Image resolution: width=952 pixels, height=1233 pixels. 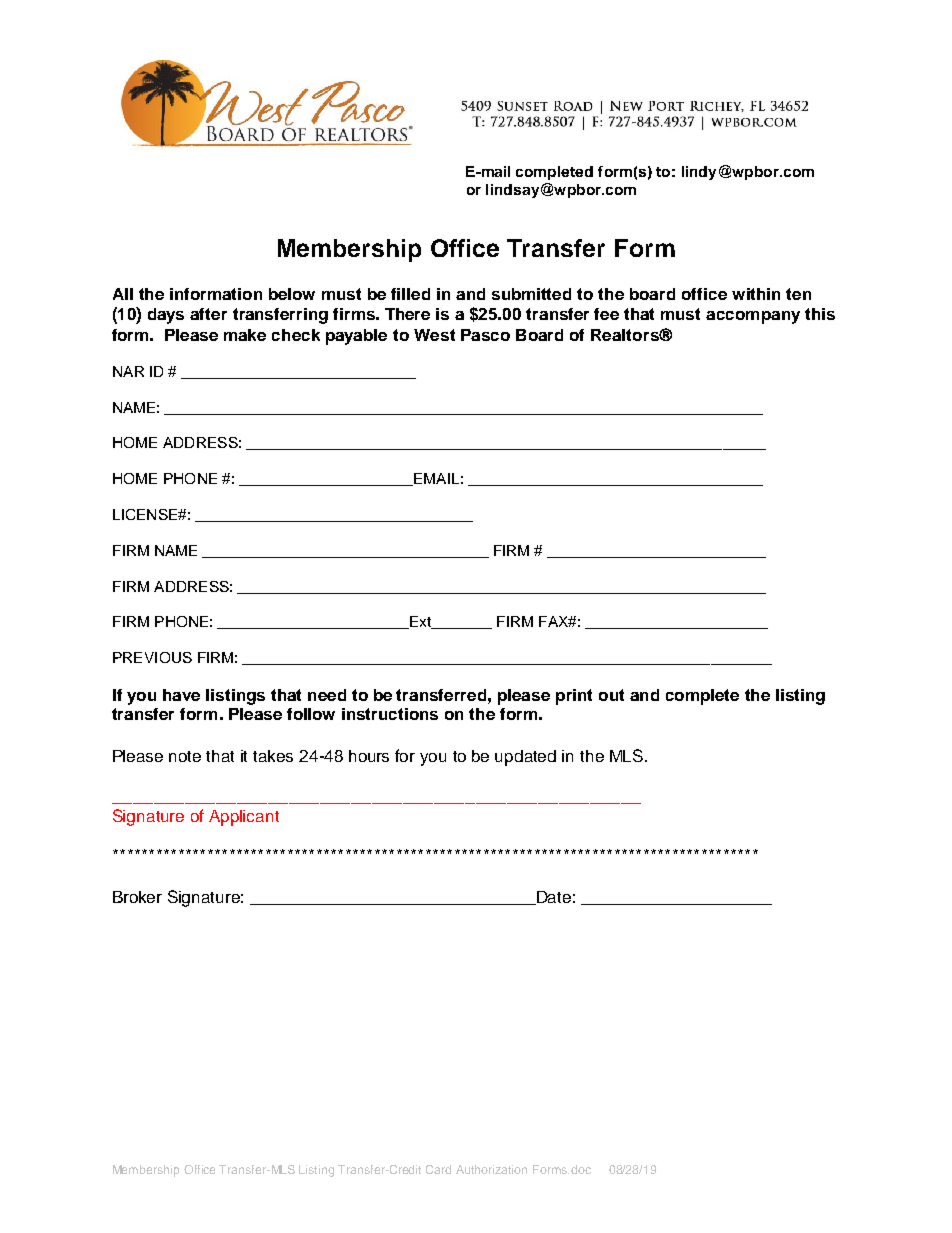 What do you see at coordinates (390, 714) in the document?
I see `instructions` at bounding box center [390, 714].
